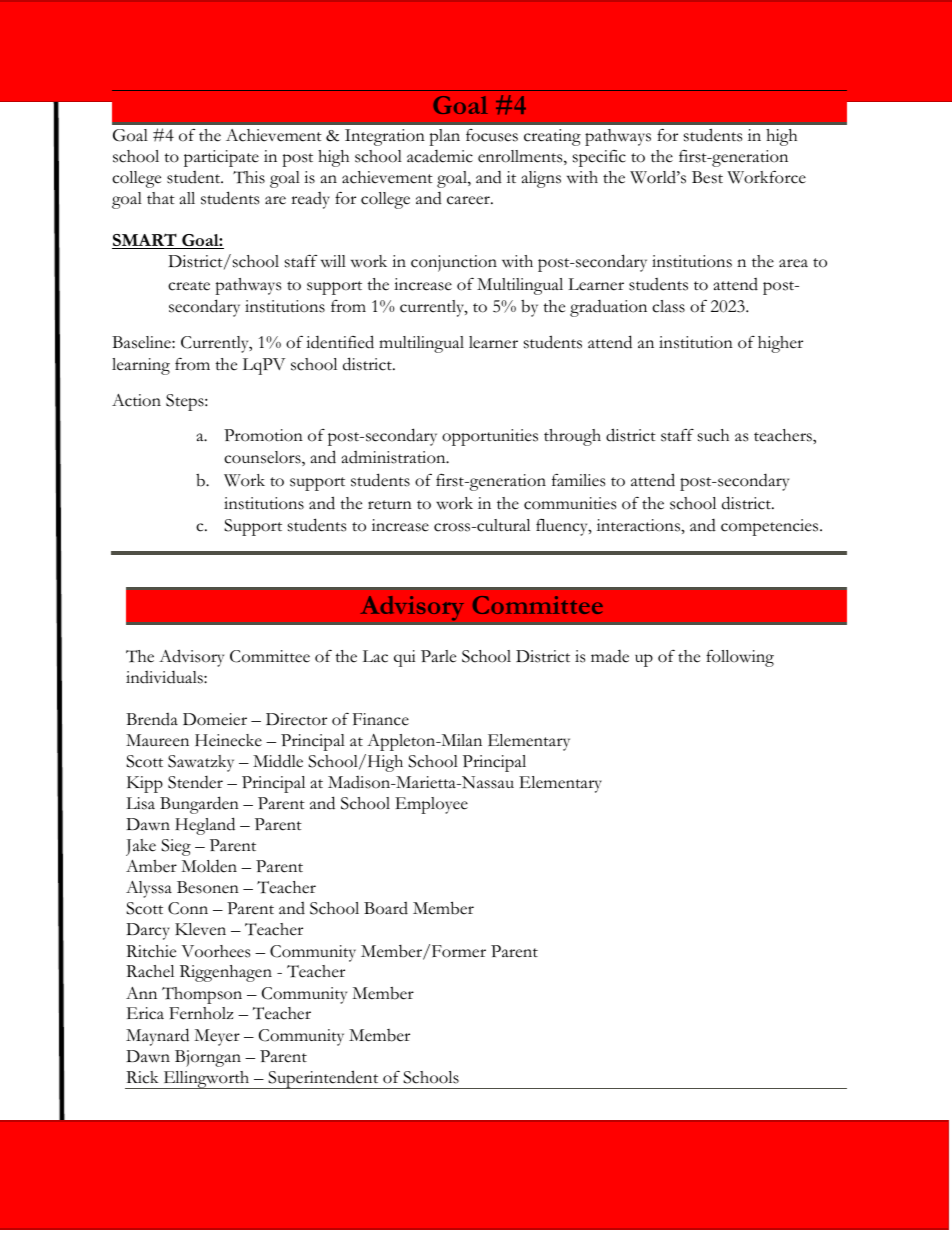 The height and width of the screenshot is (1233, 952). Describe the element at coordinates (176, 847) in the screenshot. I see `Sieg` at that location.
